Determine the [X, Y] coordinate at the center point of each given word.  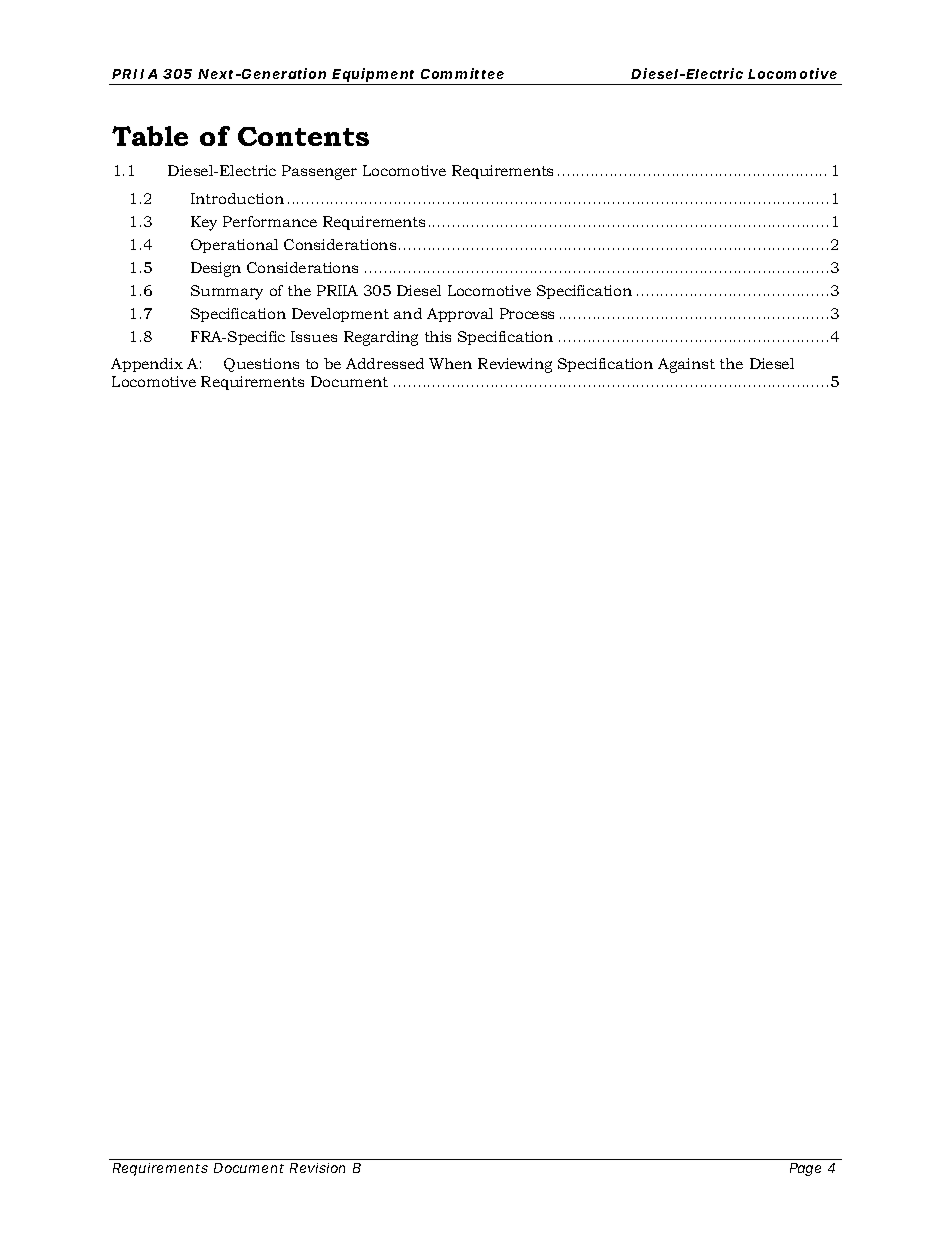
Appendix [147, 365]
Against [686, 365]
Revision [317, 1168]
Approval [460, 315]
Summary [227, 292]
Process [527, 313]
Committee [462, 73]
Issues [314, 336]
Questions [261, 365]
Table [150, 136]
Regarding [381, 338]
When [450, 363]
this [438, 336]
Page [805, 1169]
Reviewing [515, 365]
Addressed [385, 363]
